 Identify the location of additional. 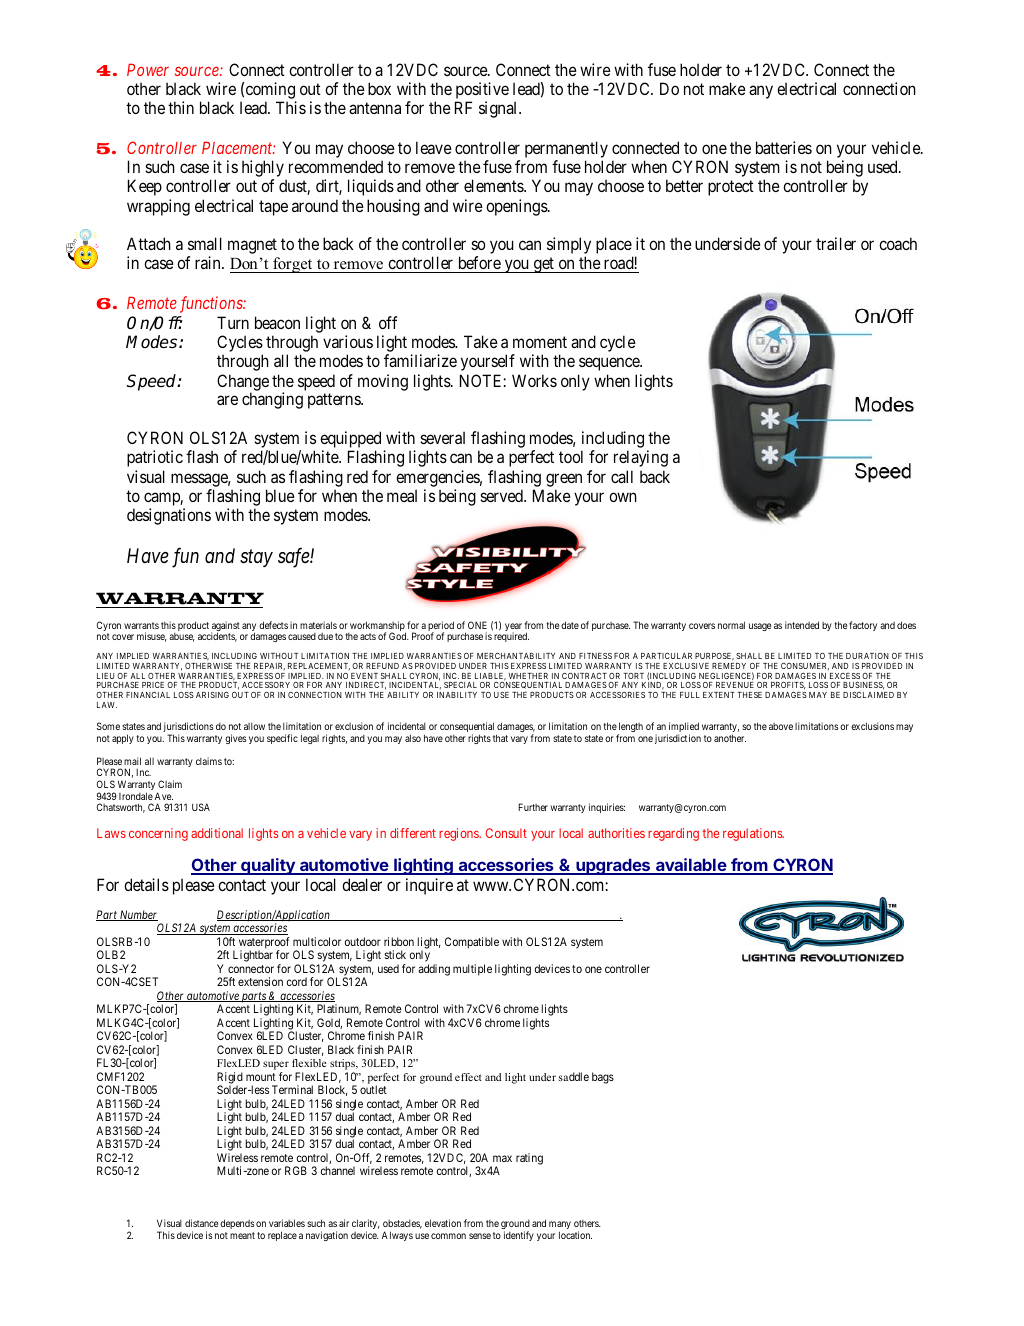
(217, 833).
